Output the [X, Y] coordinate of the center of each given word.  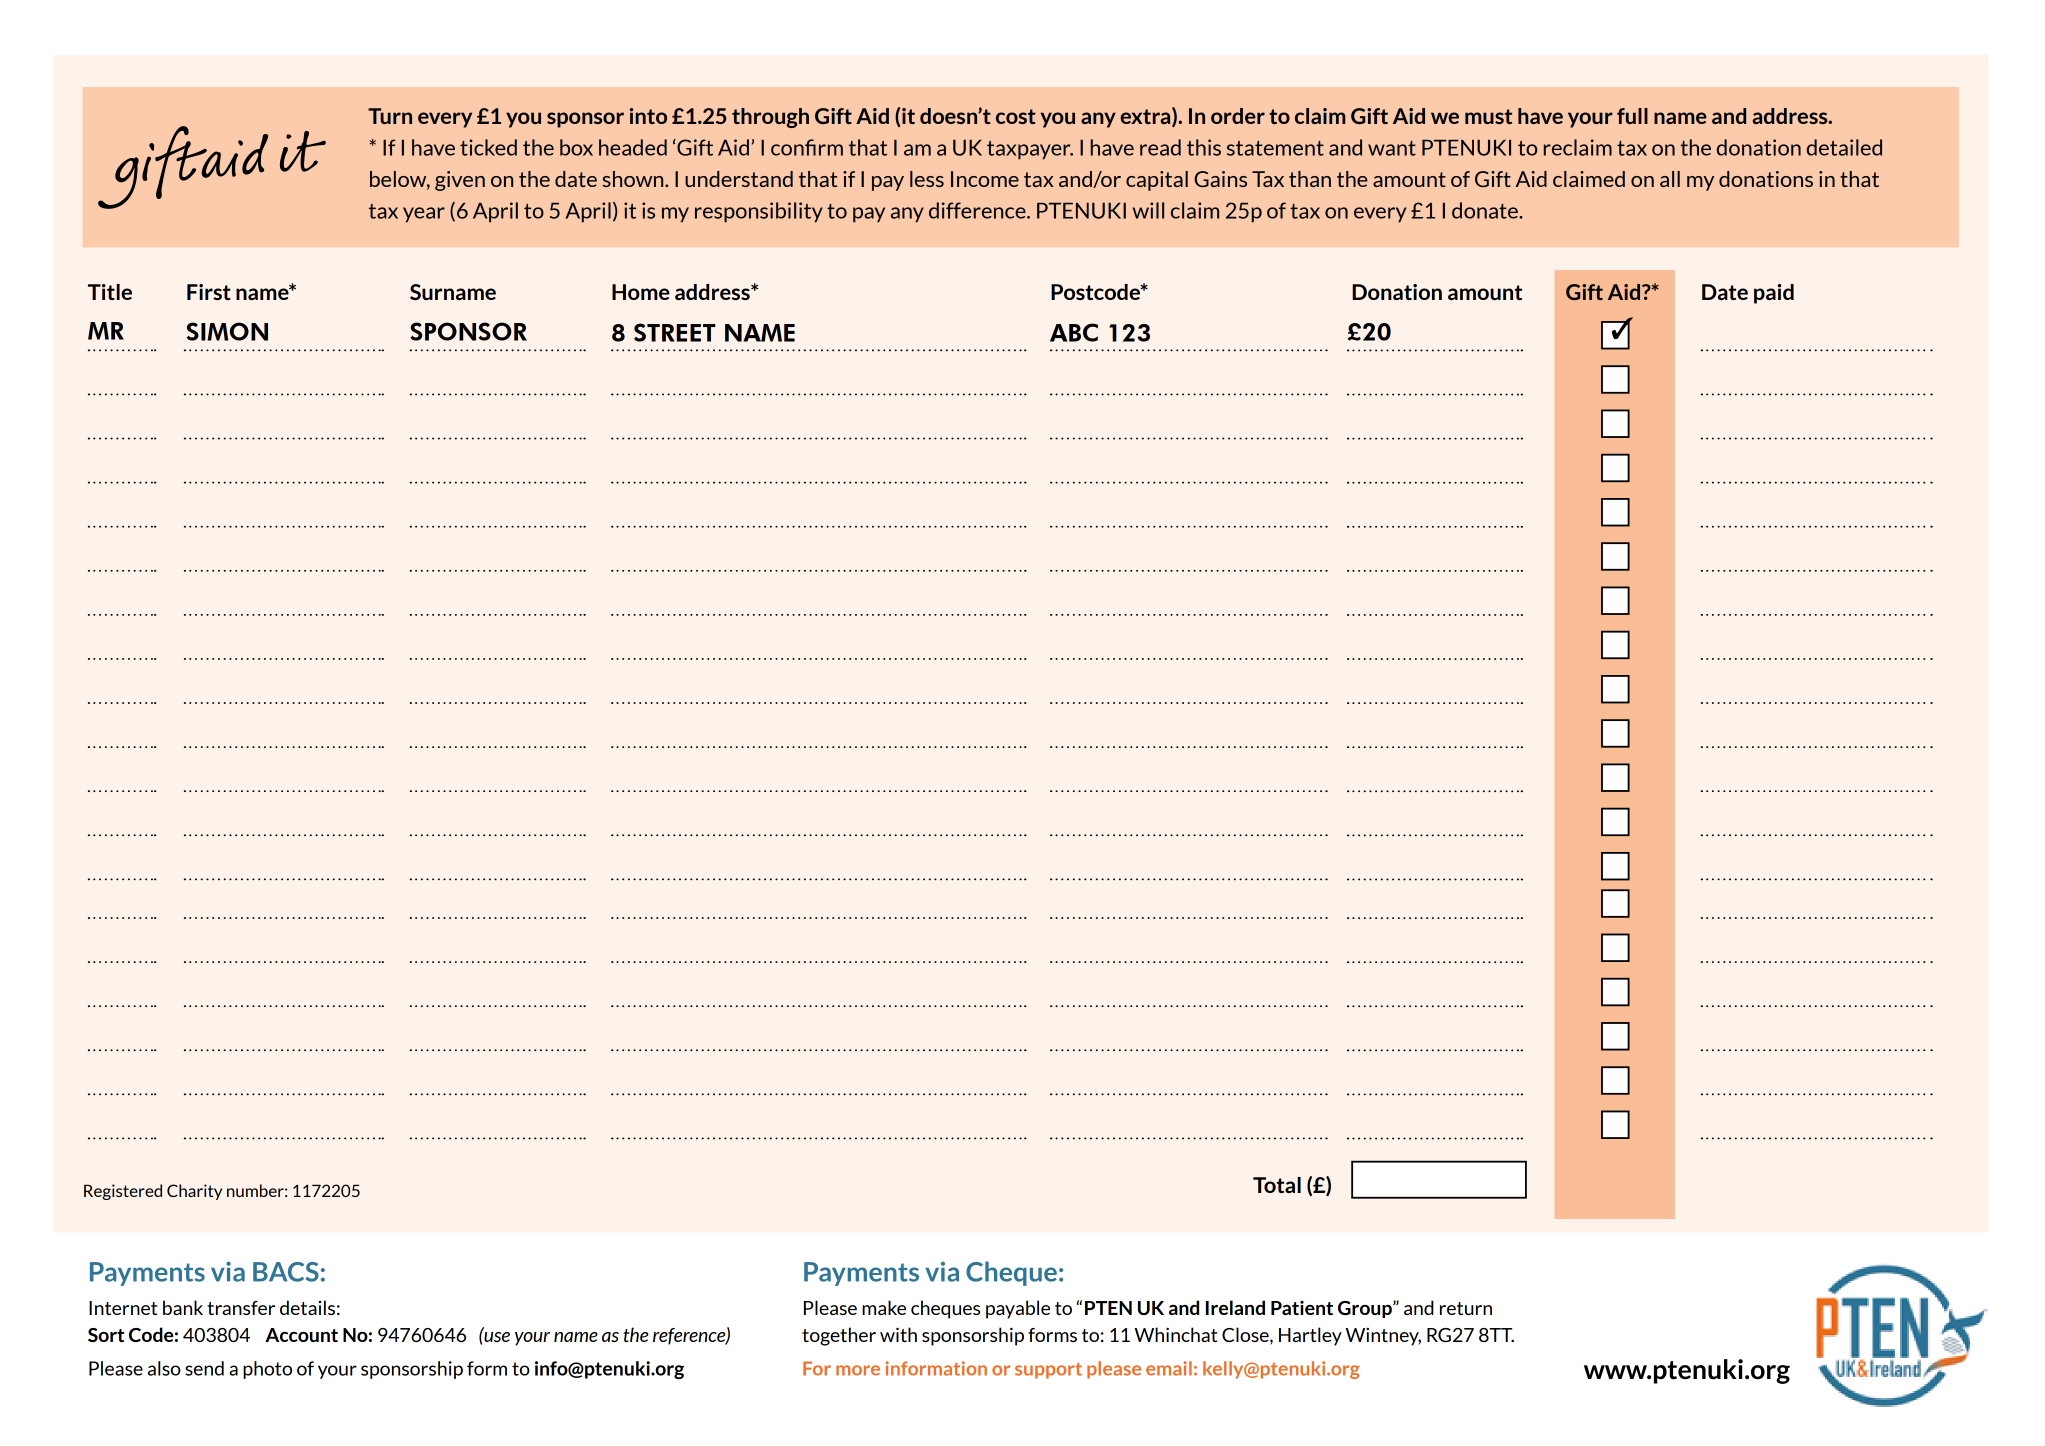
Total [1277, 1185]
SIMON [227, 331]
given [460, 181]
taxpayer [1030, 150]
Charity [194, 1192]
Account [301, 1335]
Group [1366, 1309]
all [1670, 179]
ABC [1074, 332]
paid [1774, 294]
